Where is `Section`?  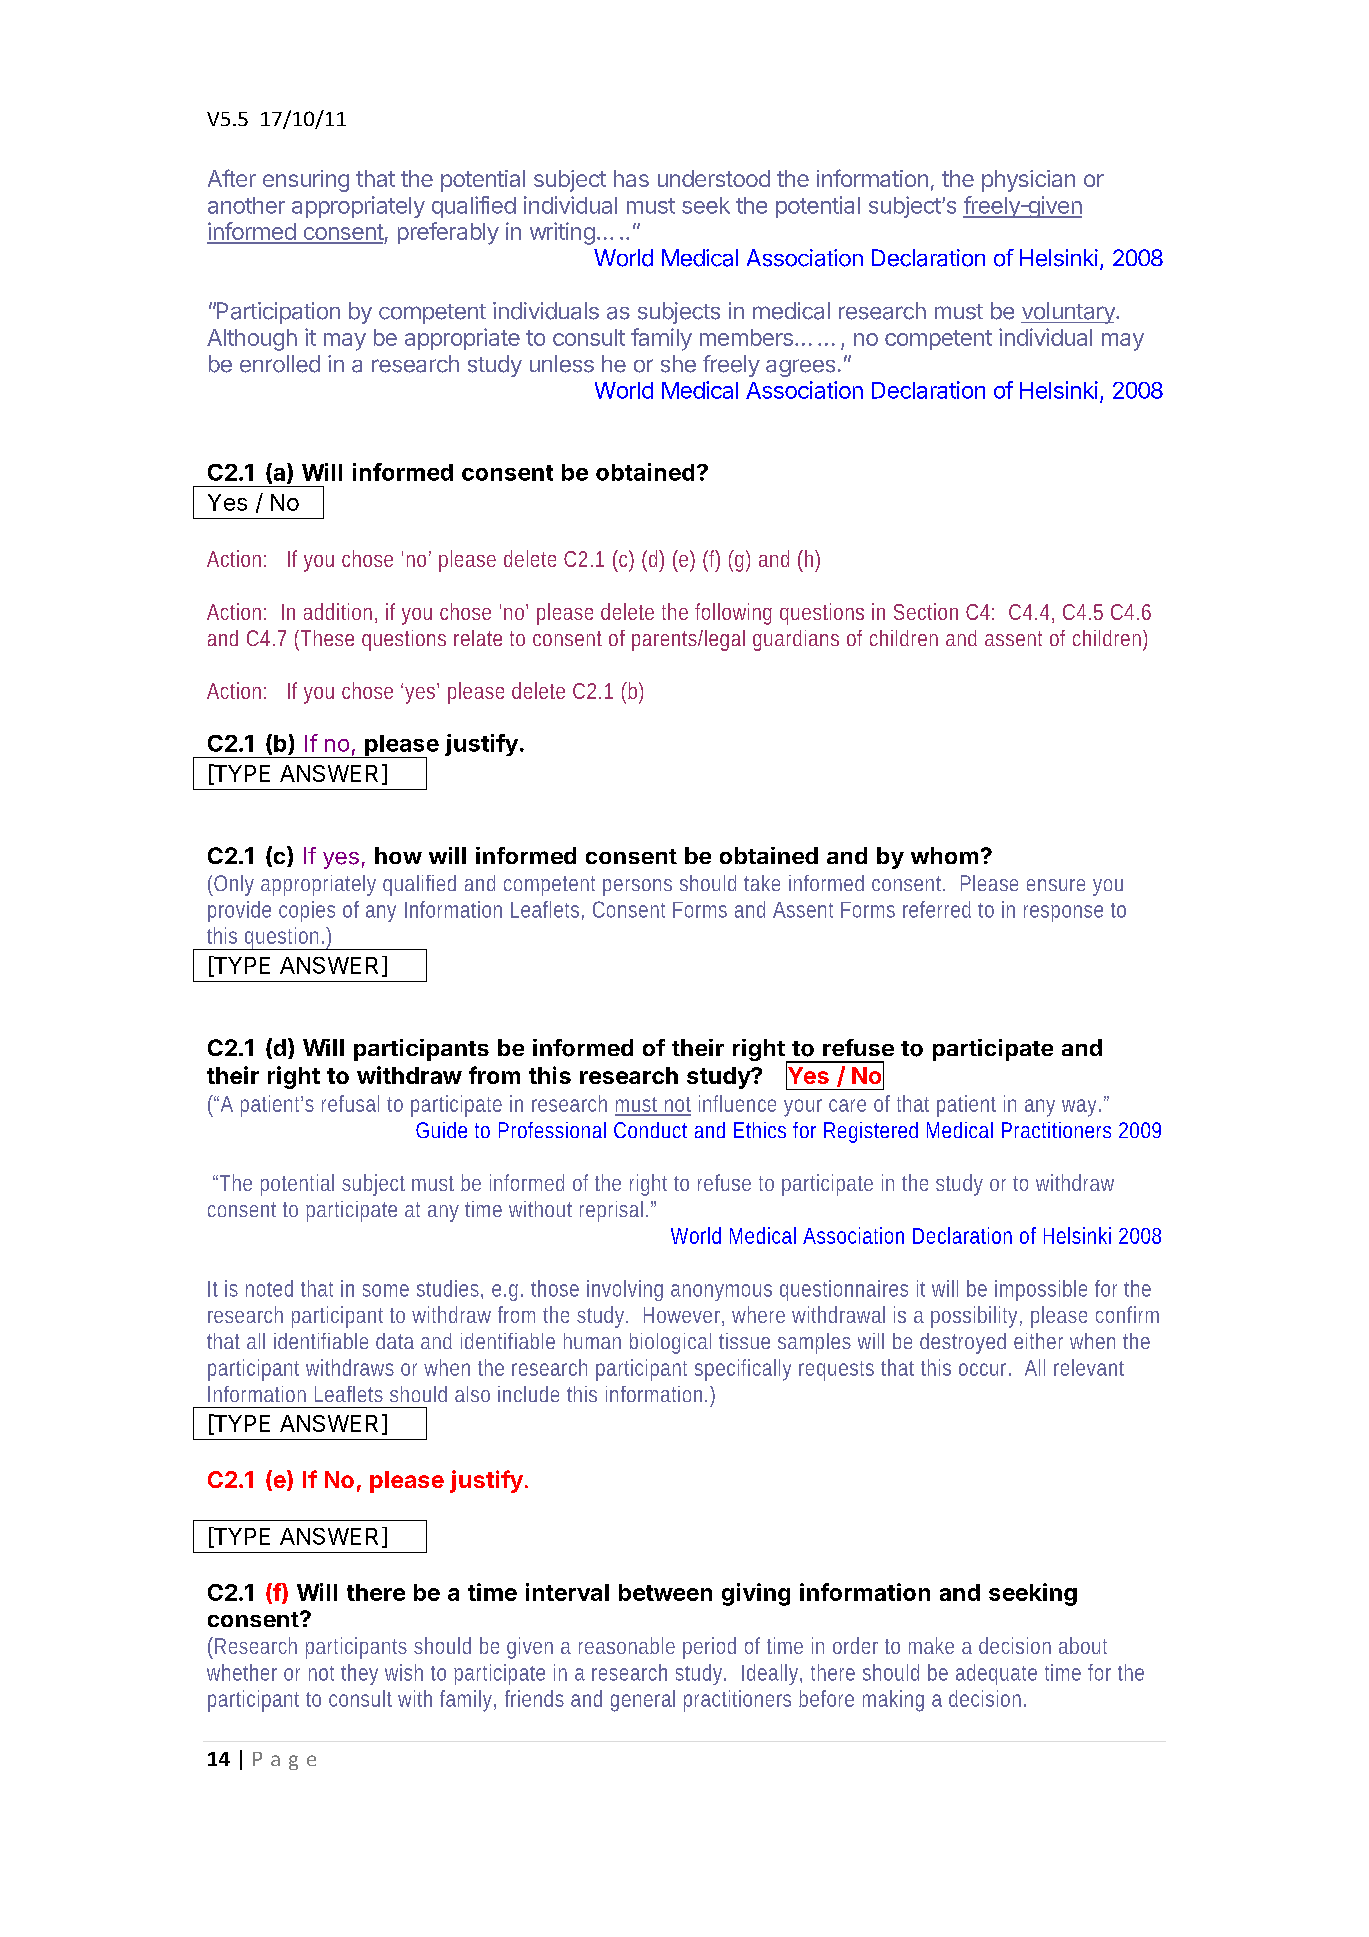 Section is located at coordinates (926, 611).
